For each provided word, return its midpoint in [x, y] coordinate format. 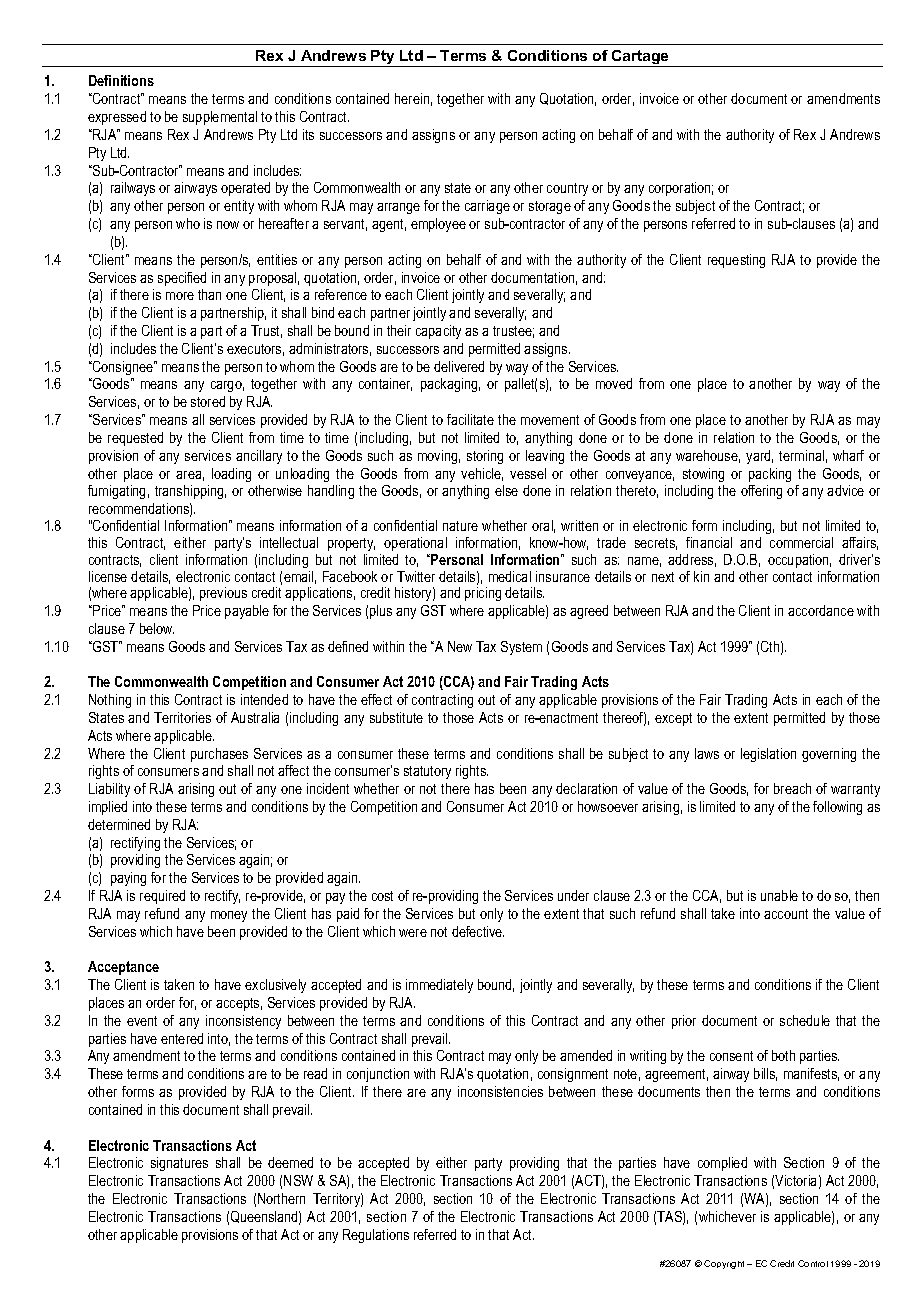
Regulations [376, 1236]
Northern [281, 1198]
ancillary [259, 457]
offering [761, 492]
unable [779, 895]
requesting [736, 261]
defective [478, 931]
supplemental [220, 118]
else [506, 490]
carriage [487, 207]
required [162, 897]
